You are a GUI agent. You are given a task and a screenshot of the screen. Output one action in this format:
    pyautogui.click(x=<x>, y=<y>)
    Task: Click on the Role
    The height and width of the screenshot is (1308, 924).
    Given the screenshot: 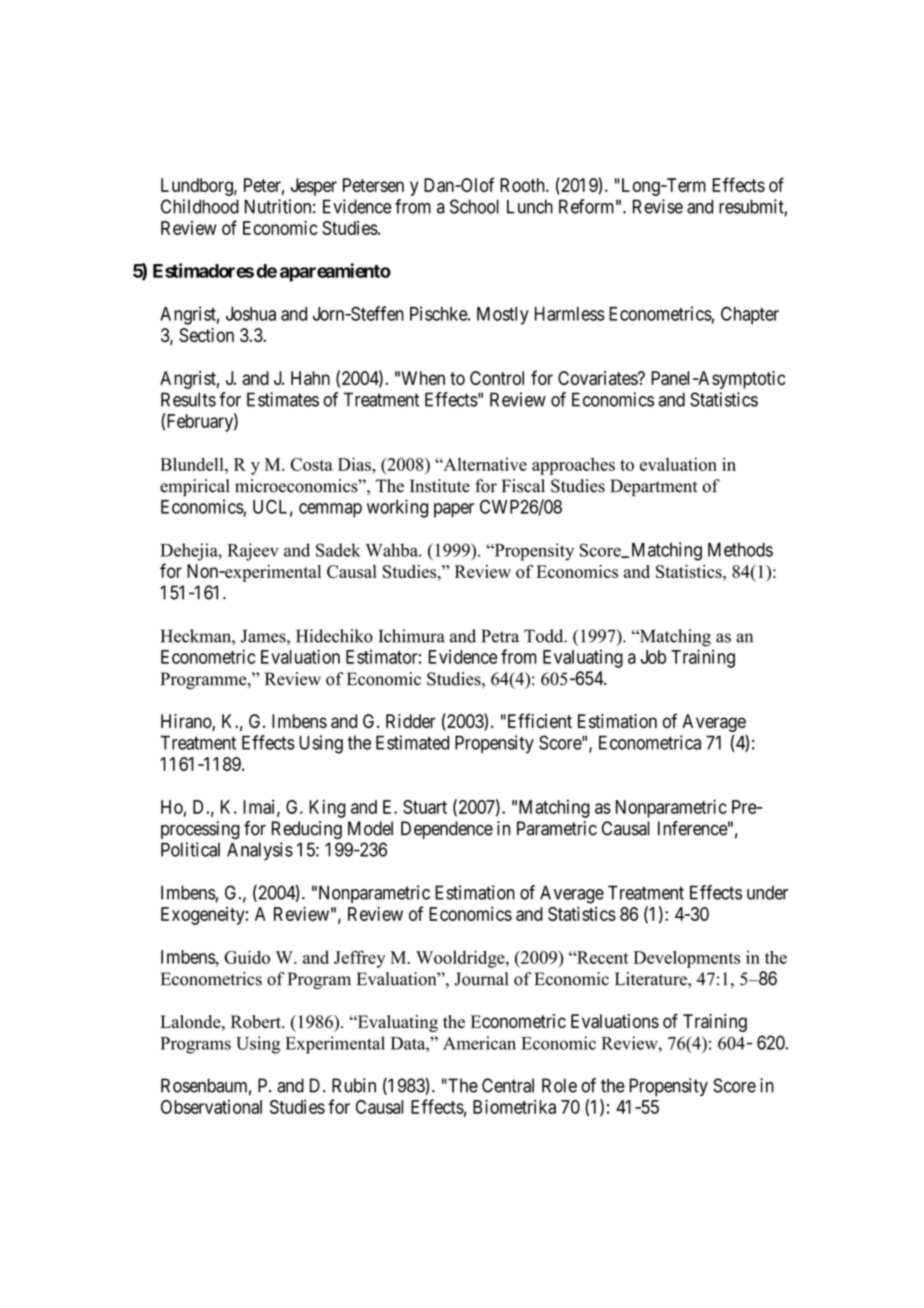 What is the action you would take?
    pyautogui.click(x=559, y=1085)
